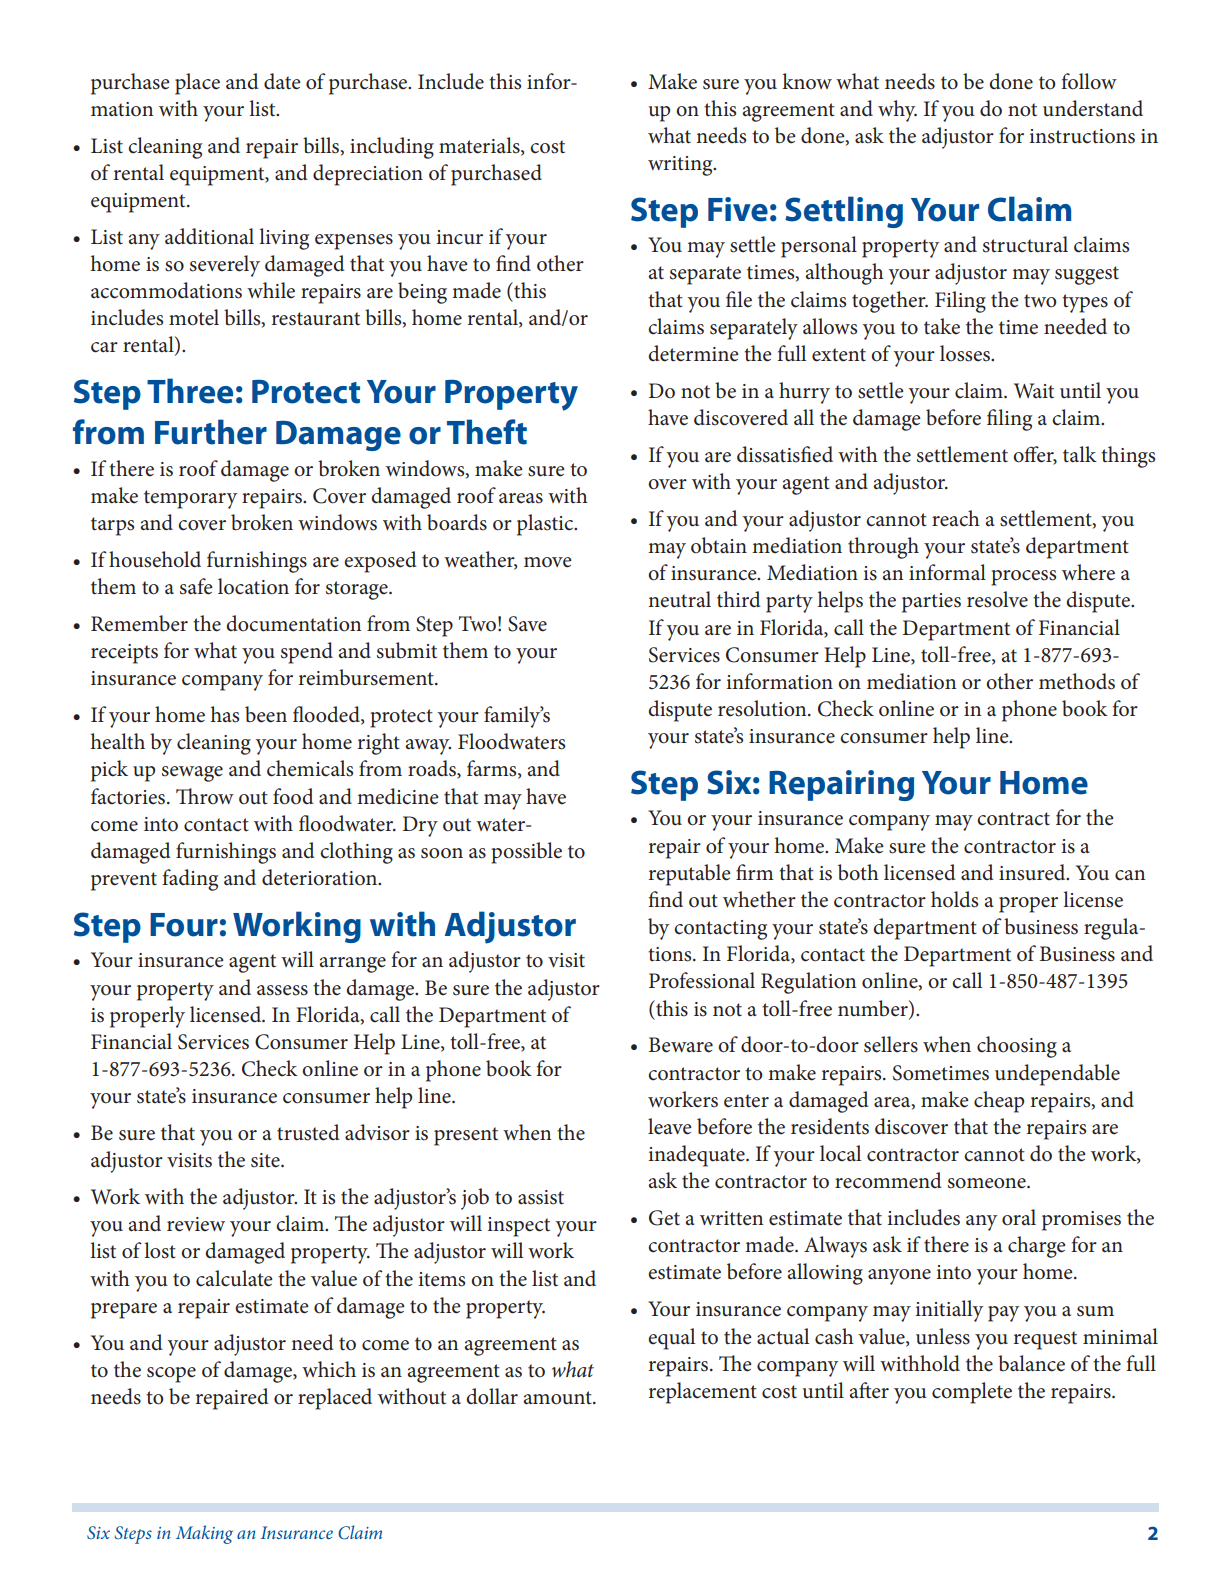 This screenshot has width=1231, height=1594. What do you see at coordinates (266, 1160) in the screenshot?
I see `site` at bounding box center [266, 1160].
